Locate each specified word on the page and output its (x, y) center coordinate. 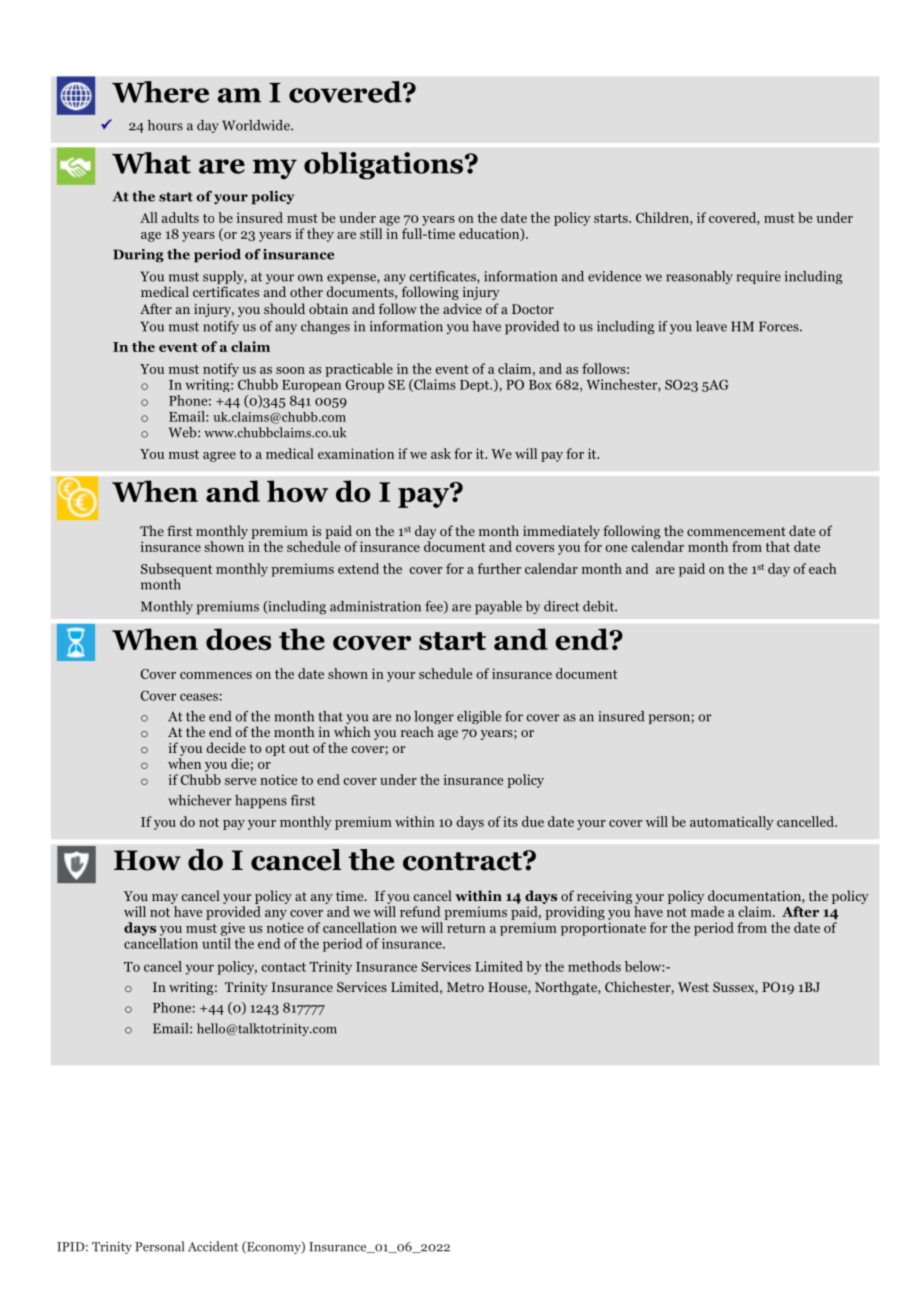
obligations (383, 166)
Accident (213, 1246)
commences (216, 675)
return (466, 928)
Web (184, 432)
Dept (476, 386)
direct (561, 606)
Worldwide (257, 125)
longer (434, 719)
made (707, 911)
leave (711, 326)
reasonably (699, 277)
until (216, 942)
